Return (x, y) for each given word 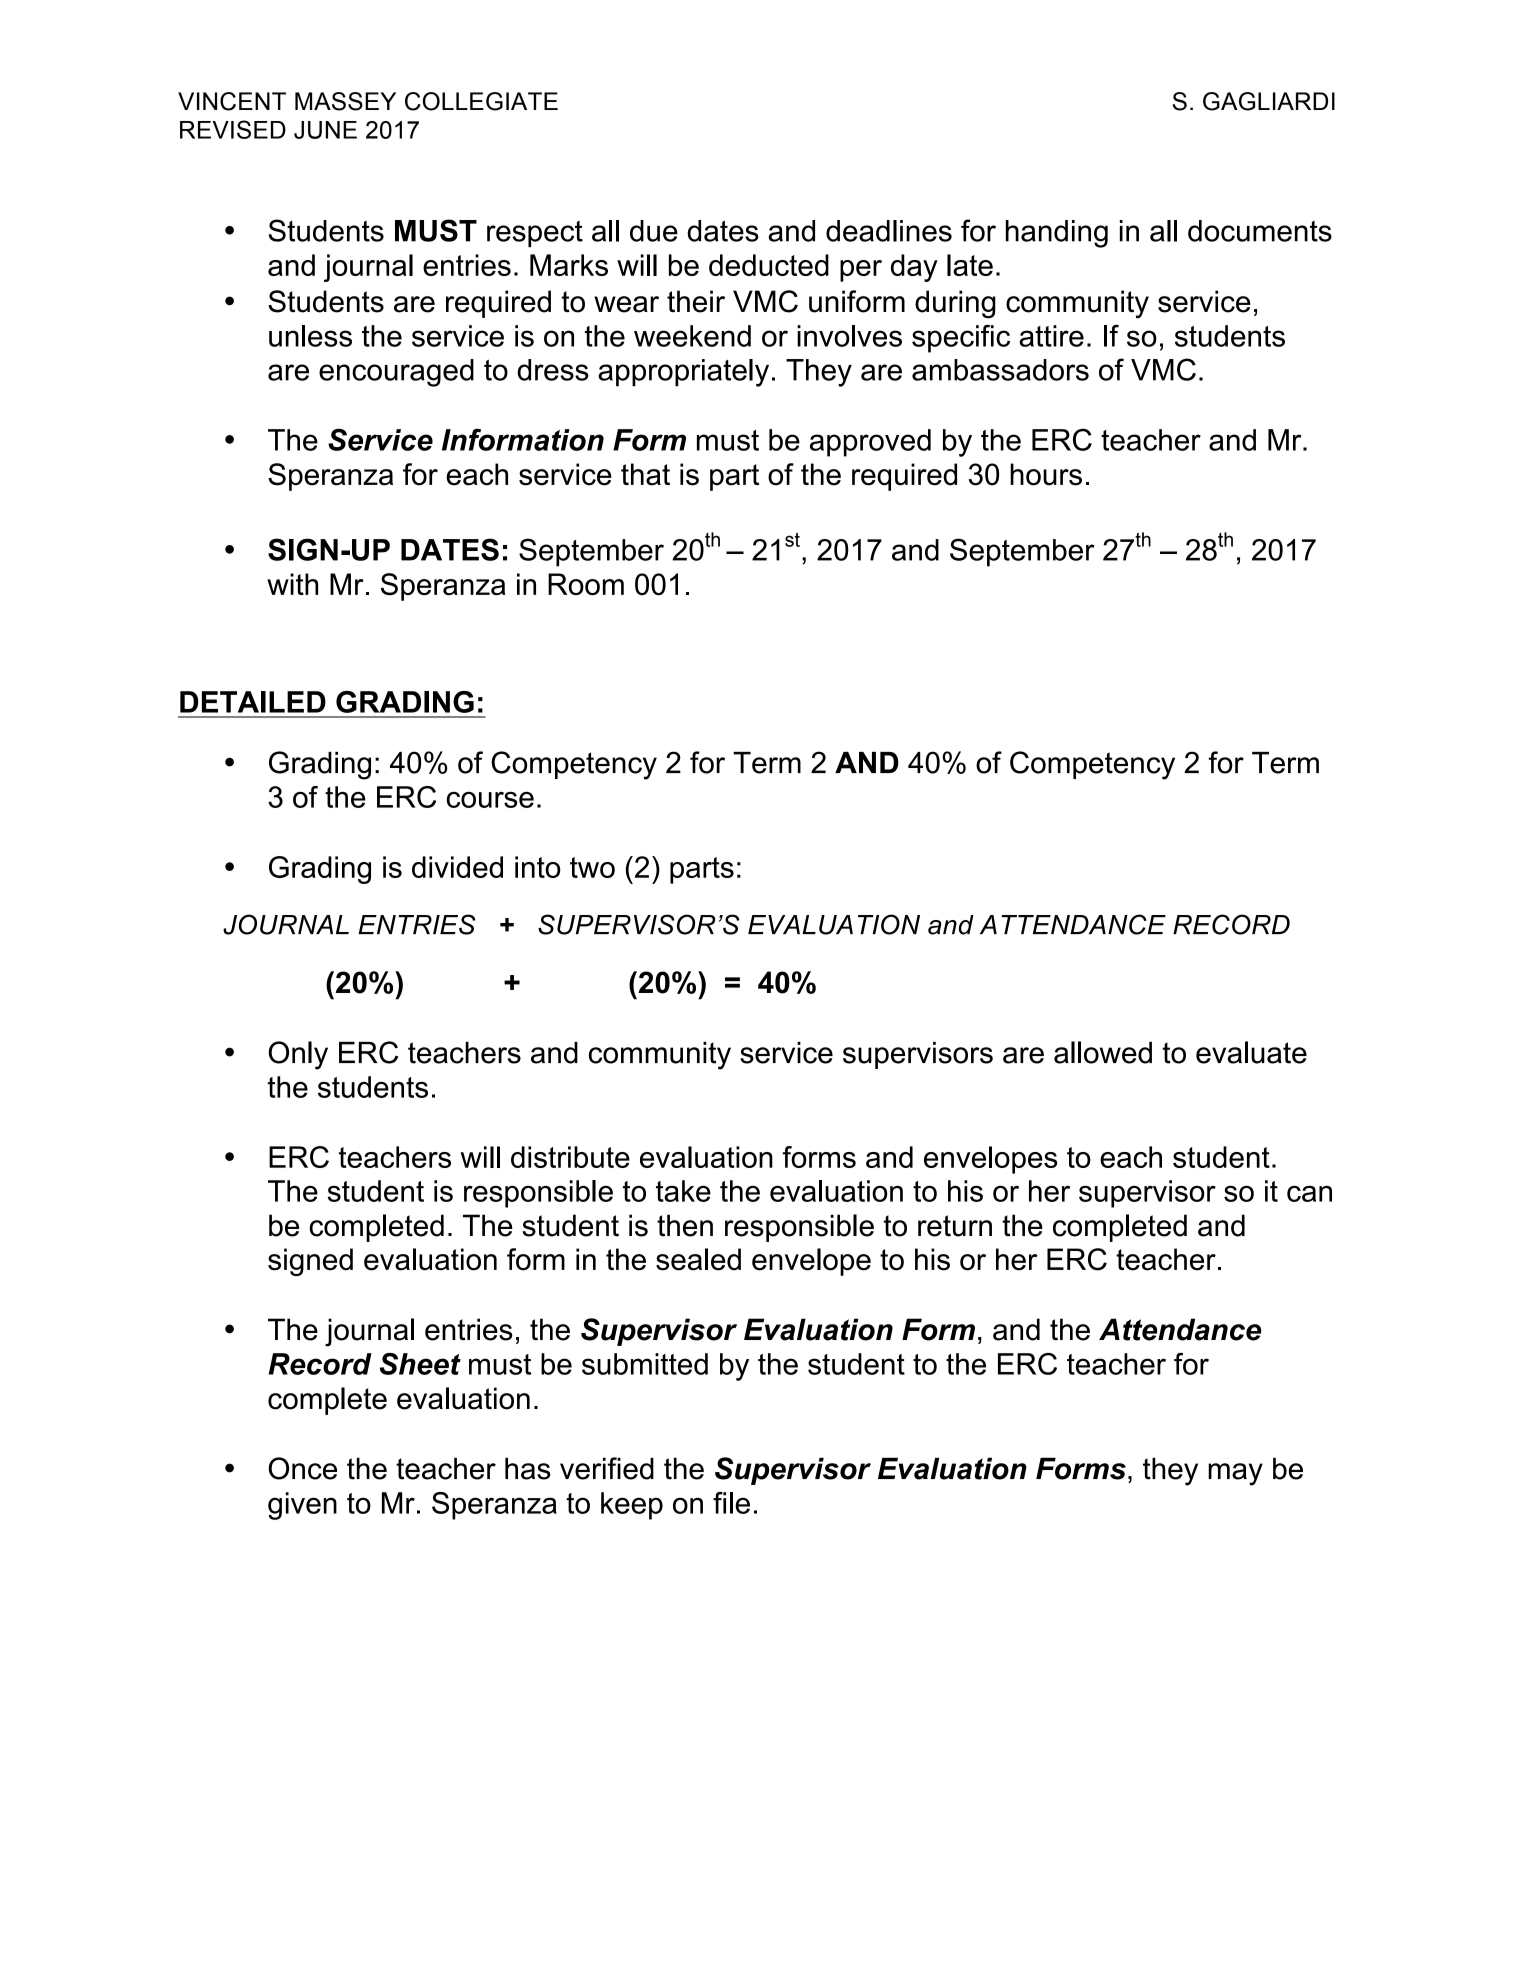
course (490, 800)
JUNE (325, 130)
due (654, 231)
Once (302, 1468)
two (592, 867)
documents (1260, 231)
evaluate (1251, 1052)
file (731, 1503)
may (1235, 1474)
